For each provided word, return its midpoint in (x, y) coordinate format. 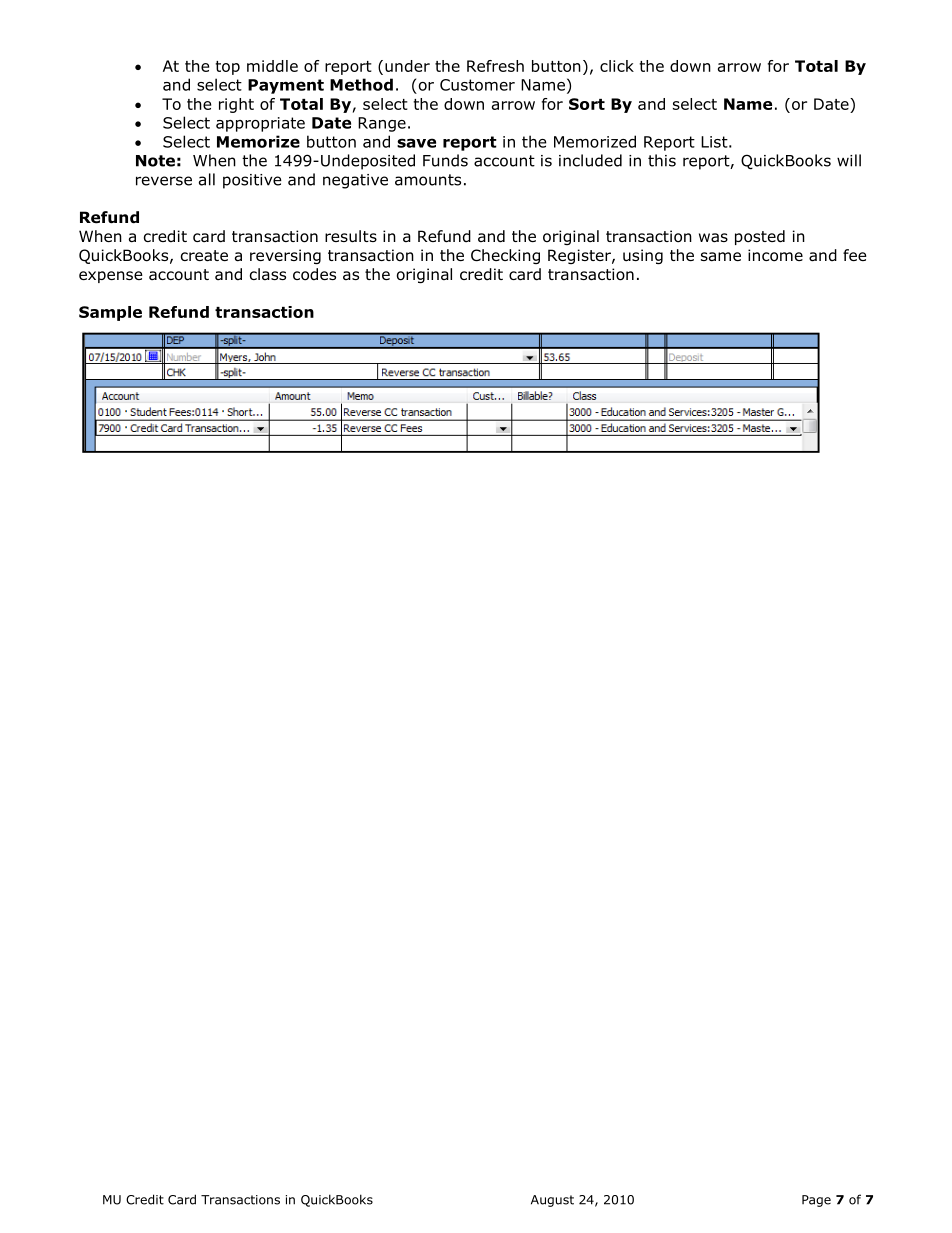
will (849, 160)
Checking (505, 256)
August (552, 1201)
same (721, 257)
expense (111, 277)
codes (314, 274)
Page (816, 1201)
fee (855, 255)
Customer (477, 85)
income (775, 255)
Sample (110, 313)
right (236, 105)
